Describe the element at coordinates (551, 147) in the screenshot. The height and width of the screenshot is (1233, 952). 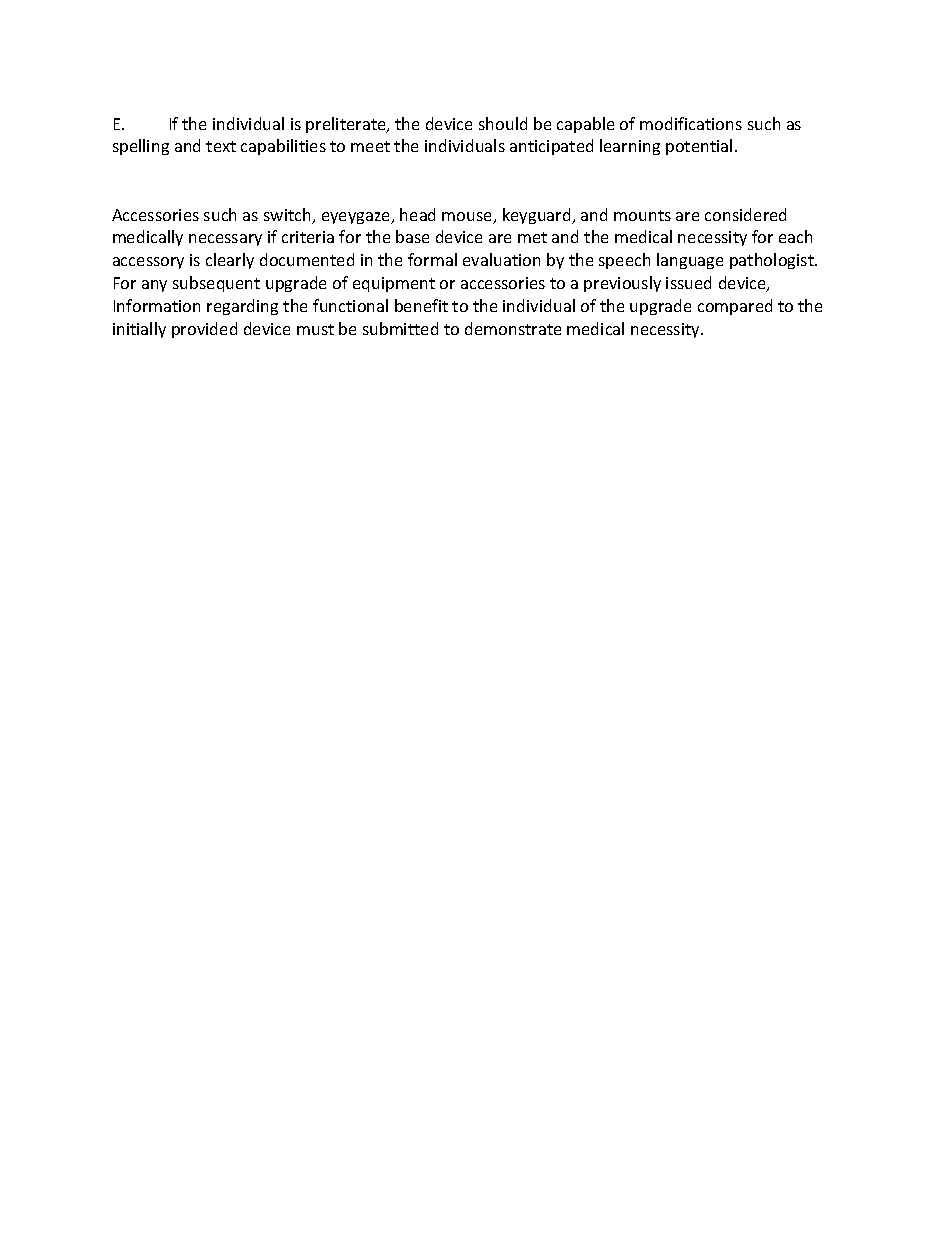
I see `anticipated` at that location.
